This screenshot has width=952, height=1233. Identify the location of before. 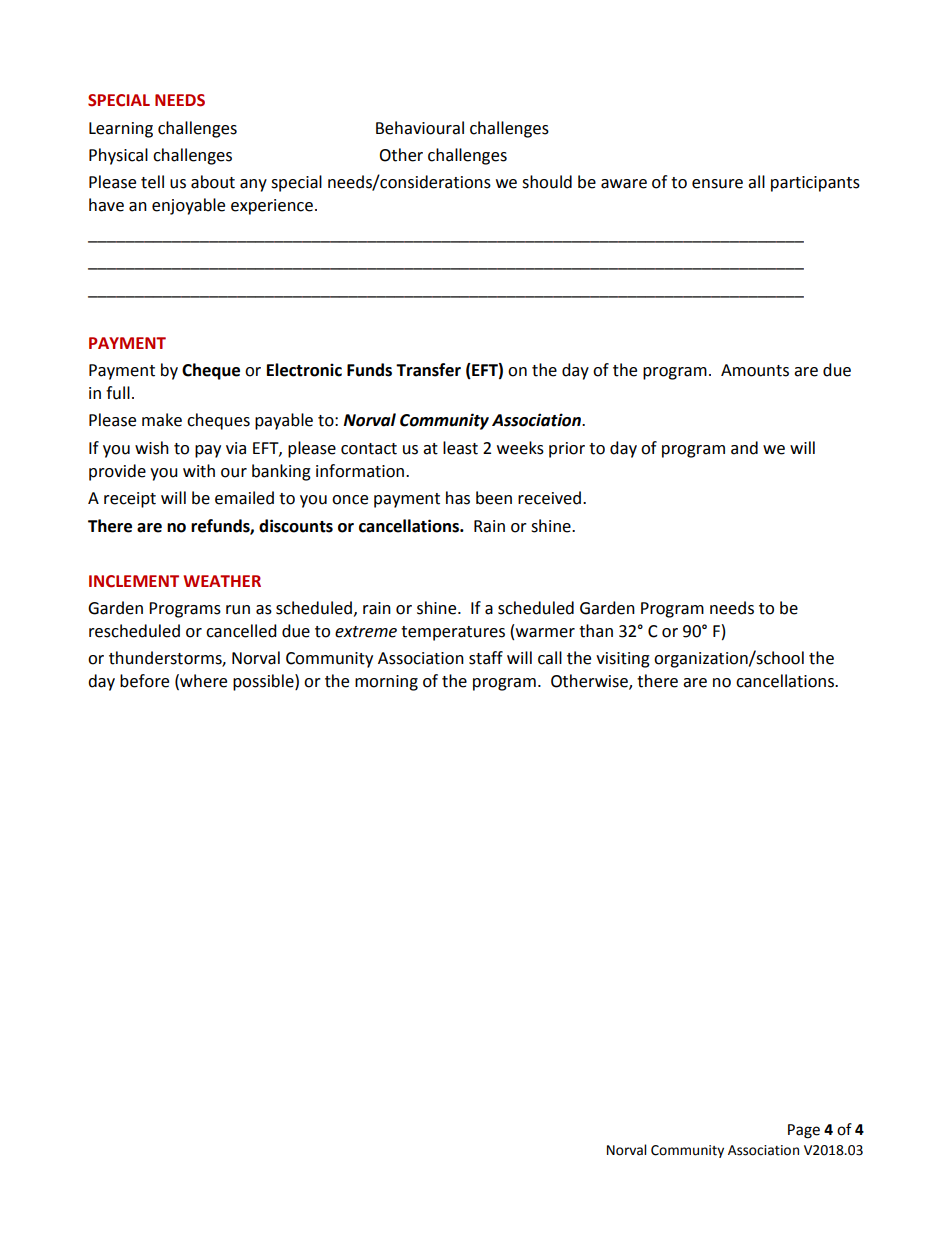
(144, 681).
